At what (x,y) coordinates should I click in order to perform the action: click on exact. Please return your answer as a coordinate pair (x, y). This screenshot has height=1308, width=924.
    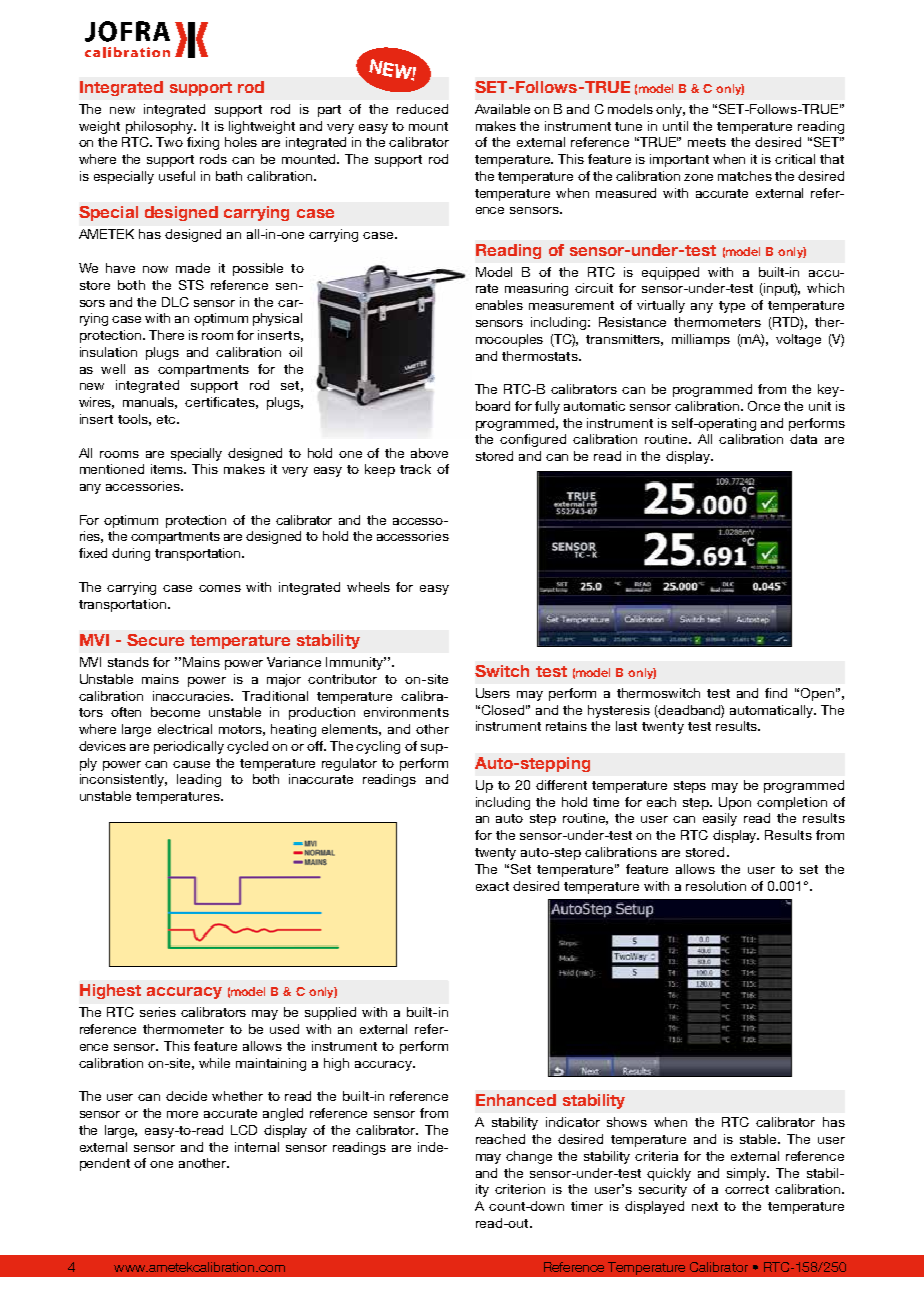
    Looking at the image, I should click on (492, 886).
